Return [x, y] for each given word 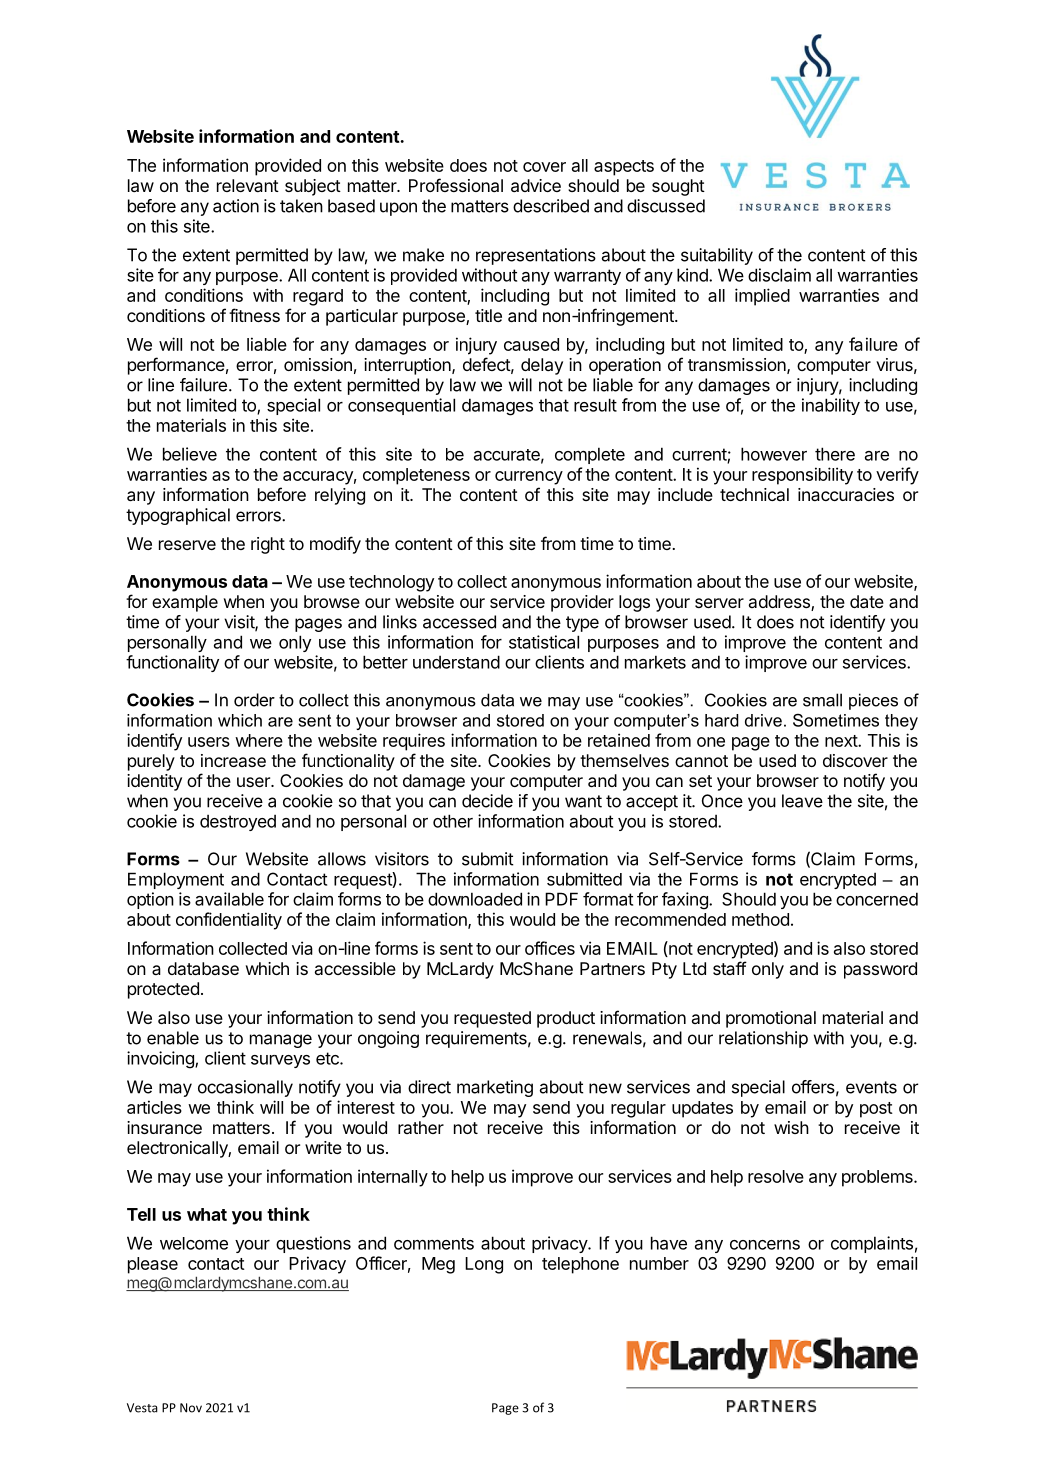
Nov [191, 1408]
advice [536, 185]
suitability [717, 256]
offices [550, 948]
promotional [771, 1019]
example [185, 603]
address [780, 603]
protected [163, 990]
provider [582, 603]
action [236, 206]
